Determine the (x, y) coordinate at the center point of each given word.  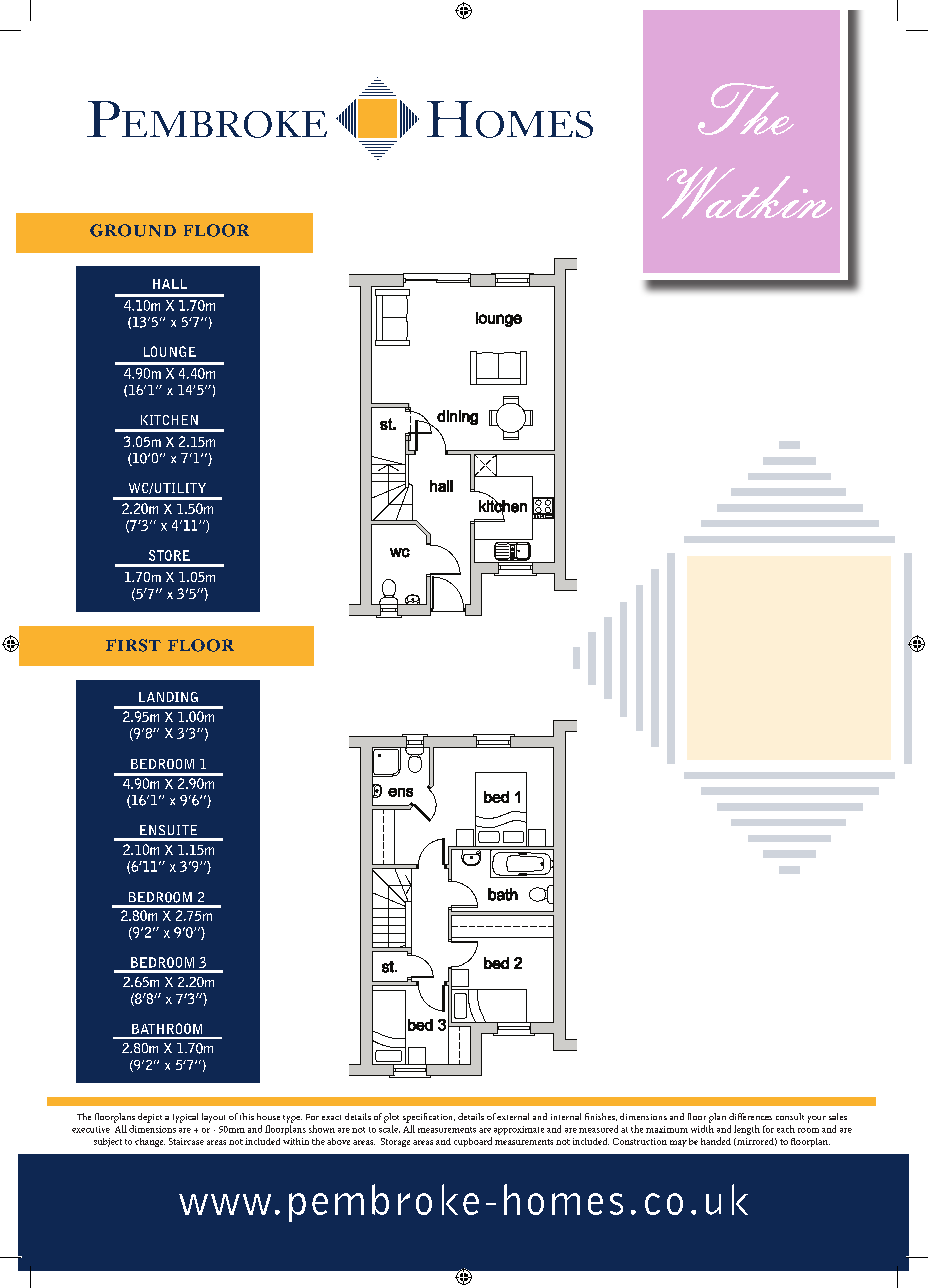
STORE (169, 555)
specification (429, 1118)
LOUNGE (170, 351)
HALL (170, 284)
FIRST (133, 645)
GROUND (133, 230)
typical (185, 1118)
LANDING (168, 697)
